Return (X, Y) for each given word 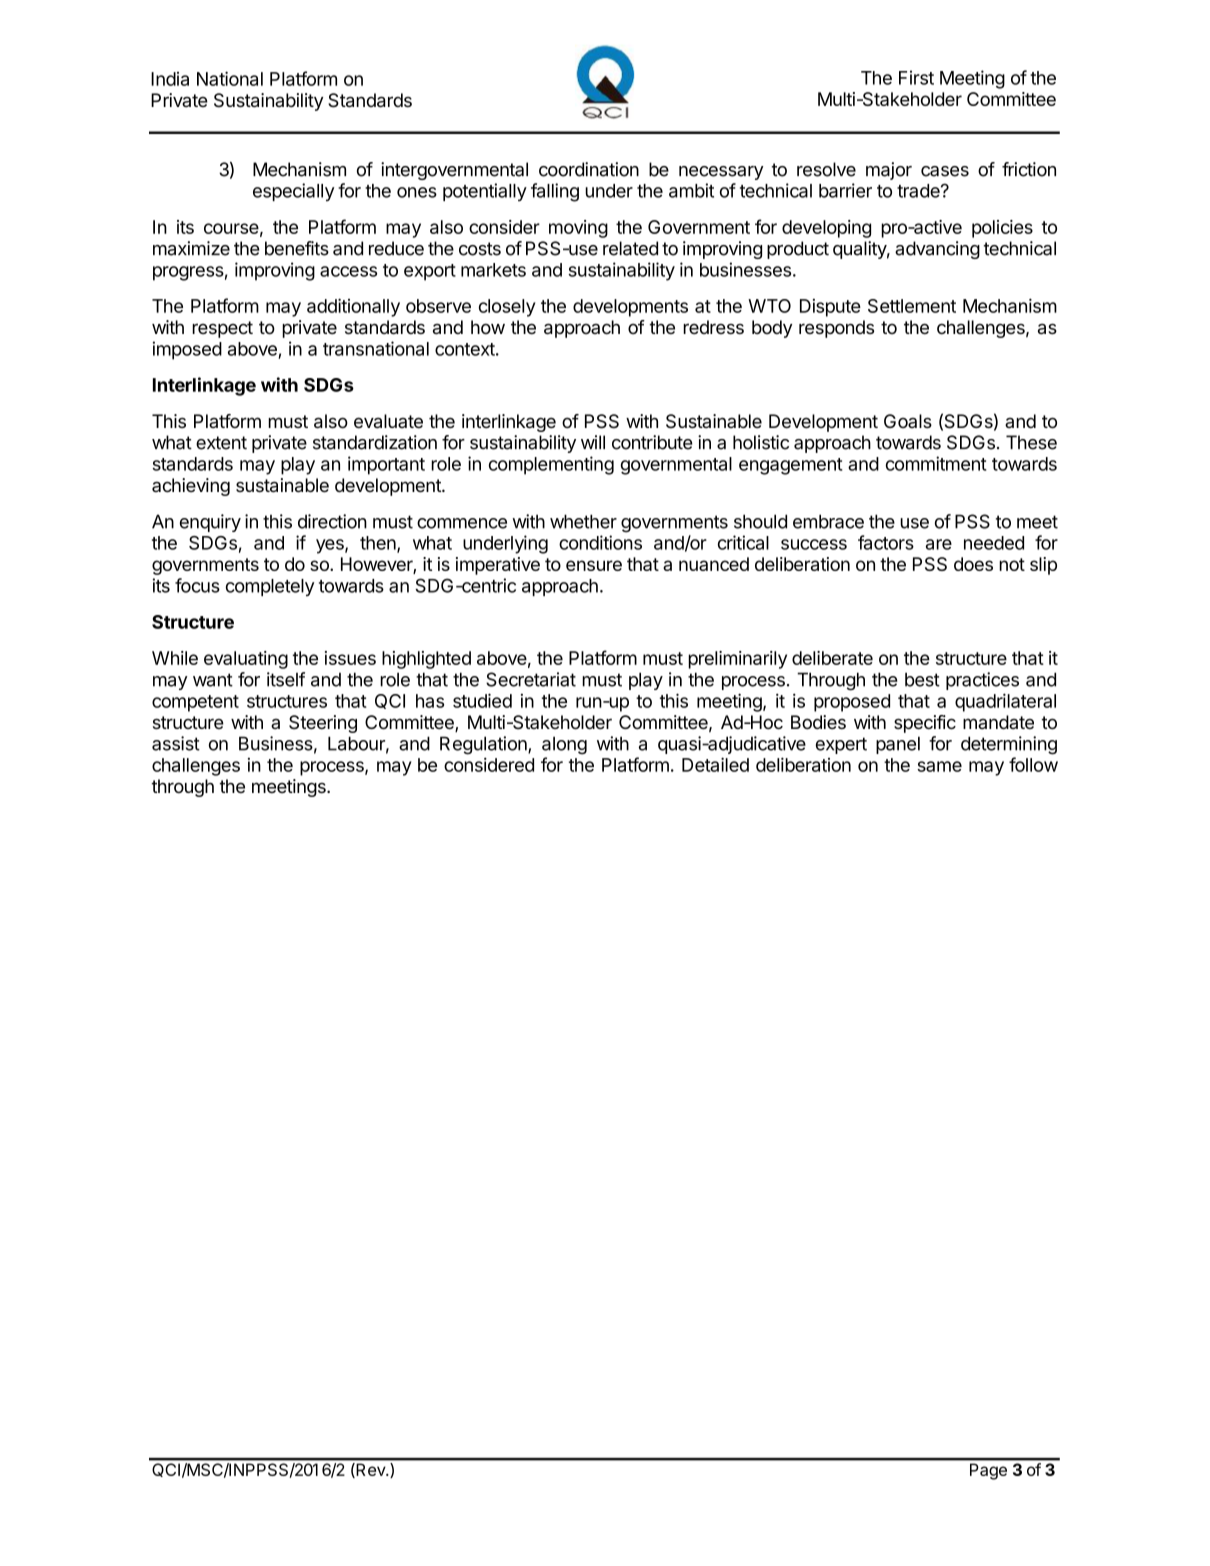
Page (988, 1472)
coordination (589, 169)
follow (1033, 764)
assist (176, 743)
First (916, 77)
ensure (594, 565)
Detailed (715, 764)
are (939, 544)
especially (293, 192)
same (939, 766)
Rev (370, 1470)
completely (270, 587)
